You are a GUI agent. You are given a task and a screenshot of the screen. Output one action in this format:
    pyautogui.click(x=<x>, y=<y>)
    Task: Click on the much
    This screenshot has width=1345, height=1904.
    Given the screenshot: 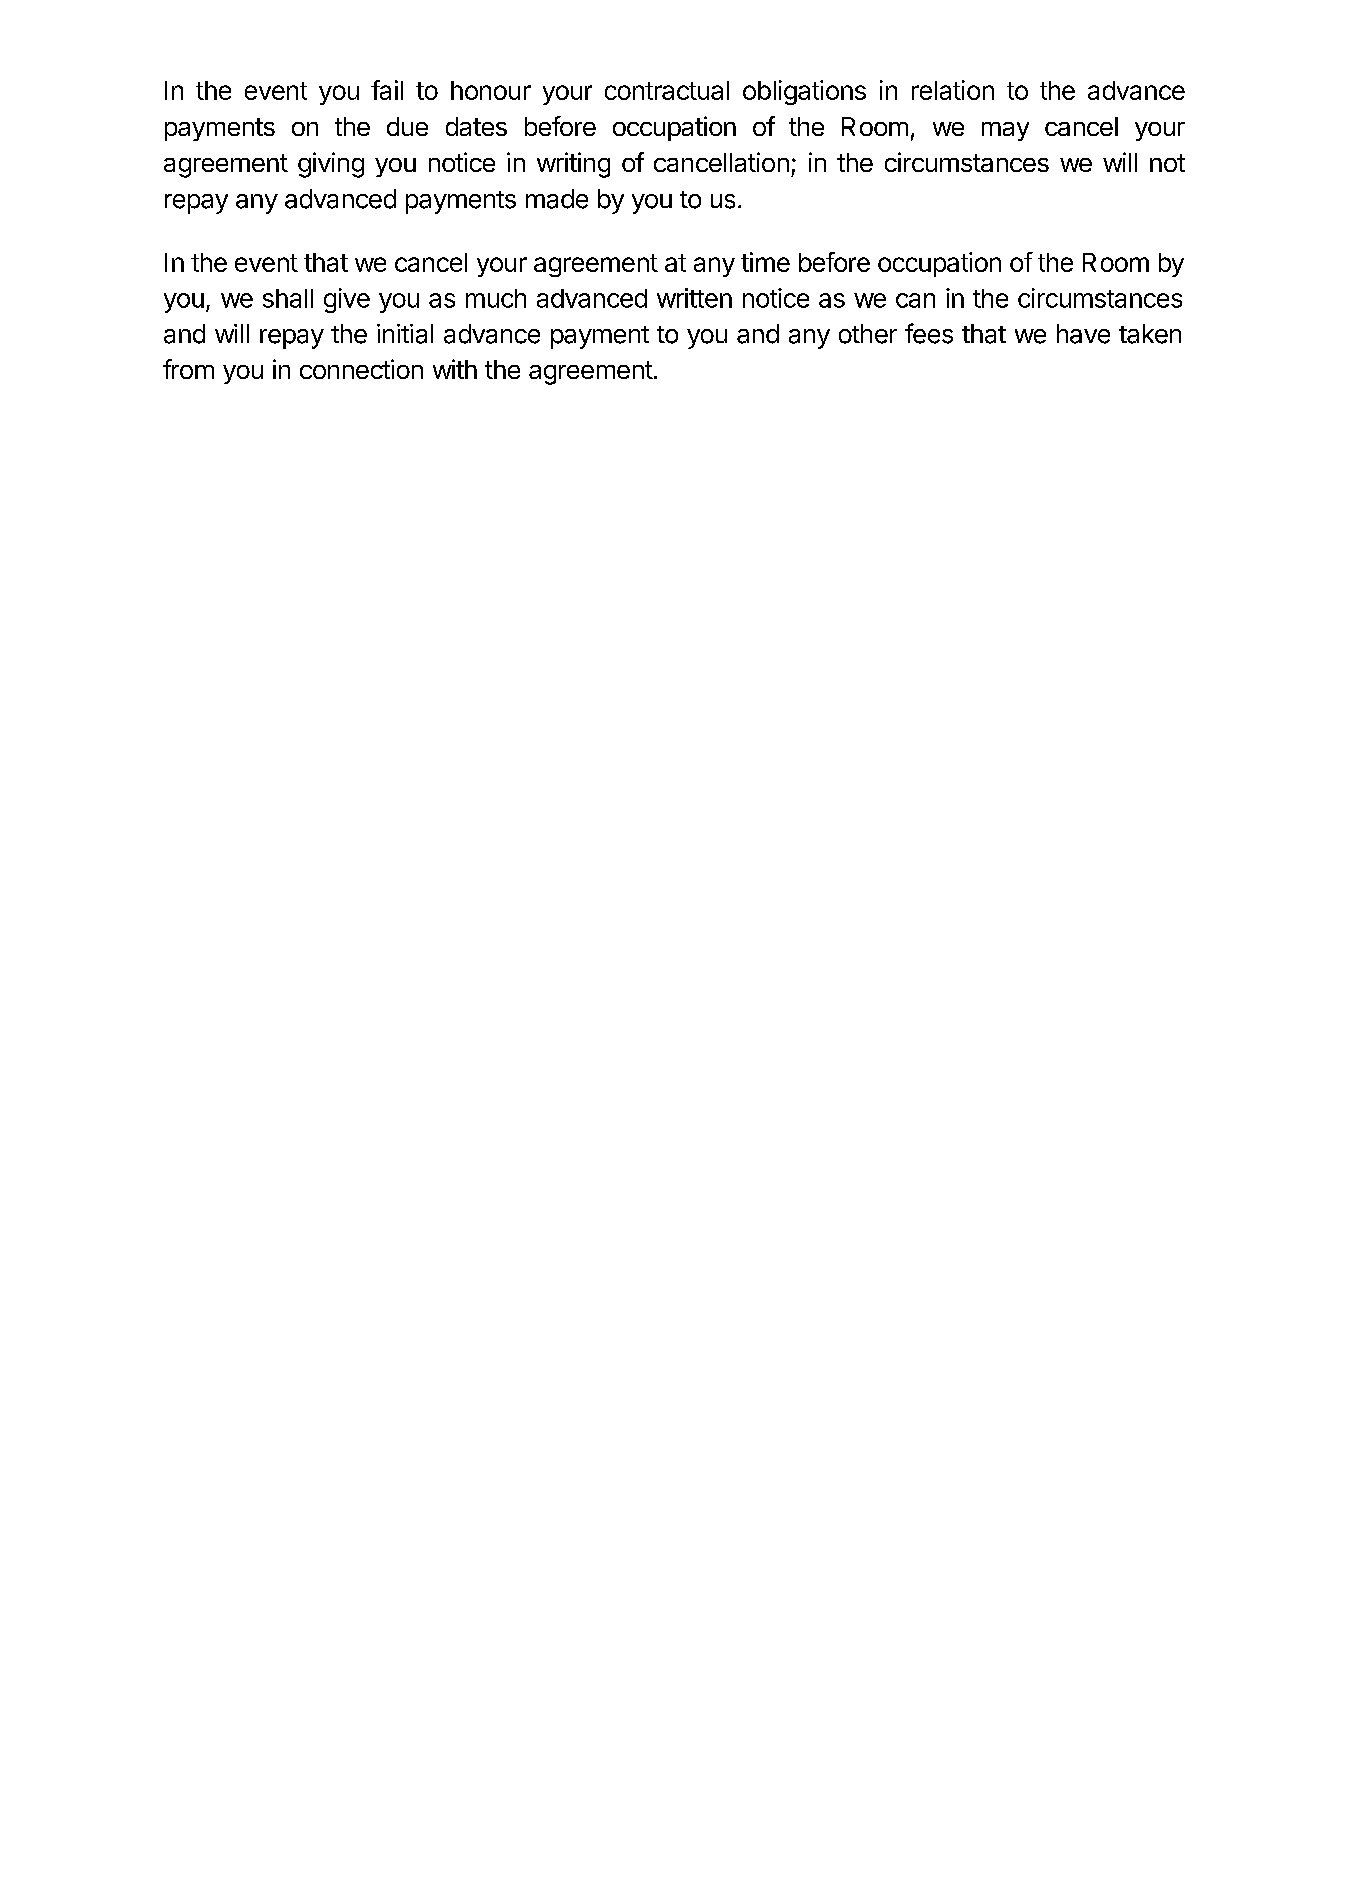 What is the action you would take?
    pyautogui.click(x=496, y=298)
